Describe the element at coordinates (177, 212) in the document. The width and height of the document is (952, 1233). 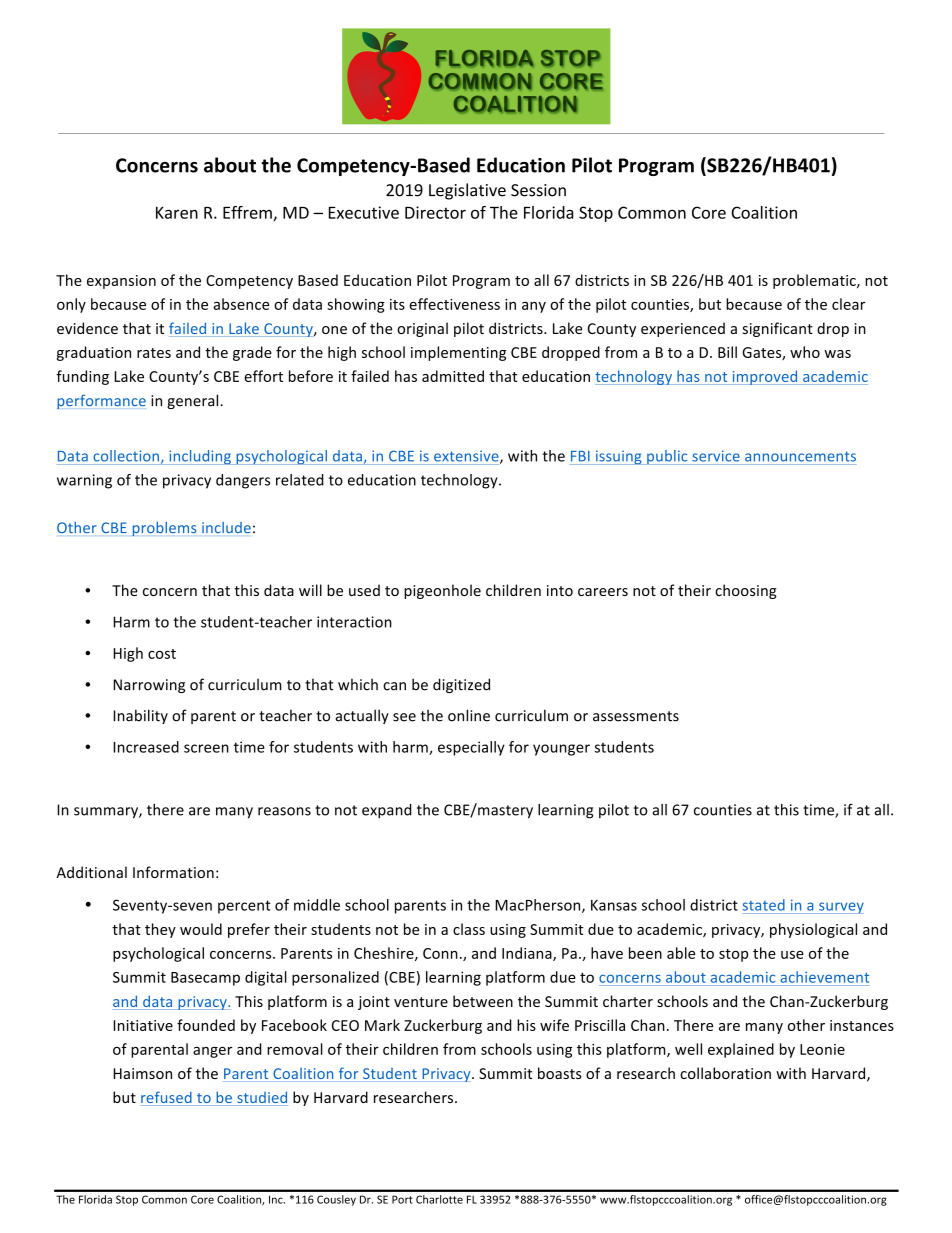
I see `Karen` at that location.
